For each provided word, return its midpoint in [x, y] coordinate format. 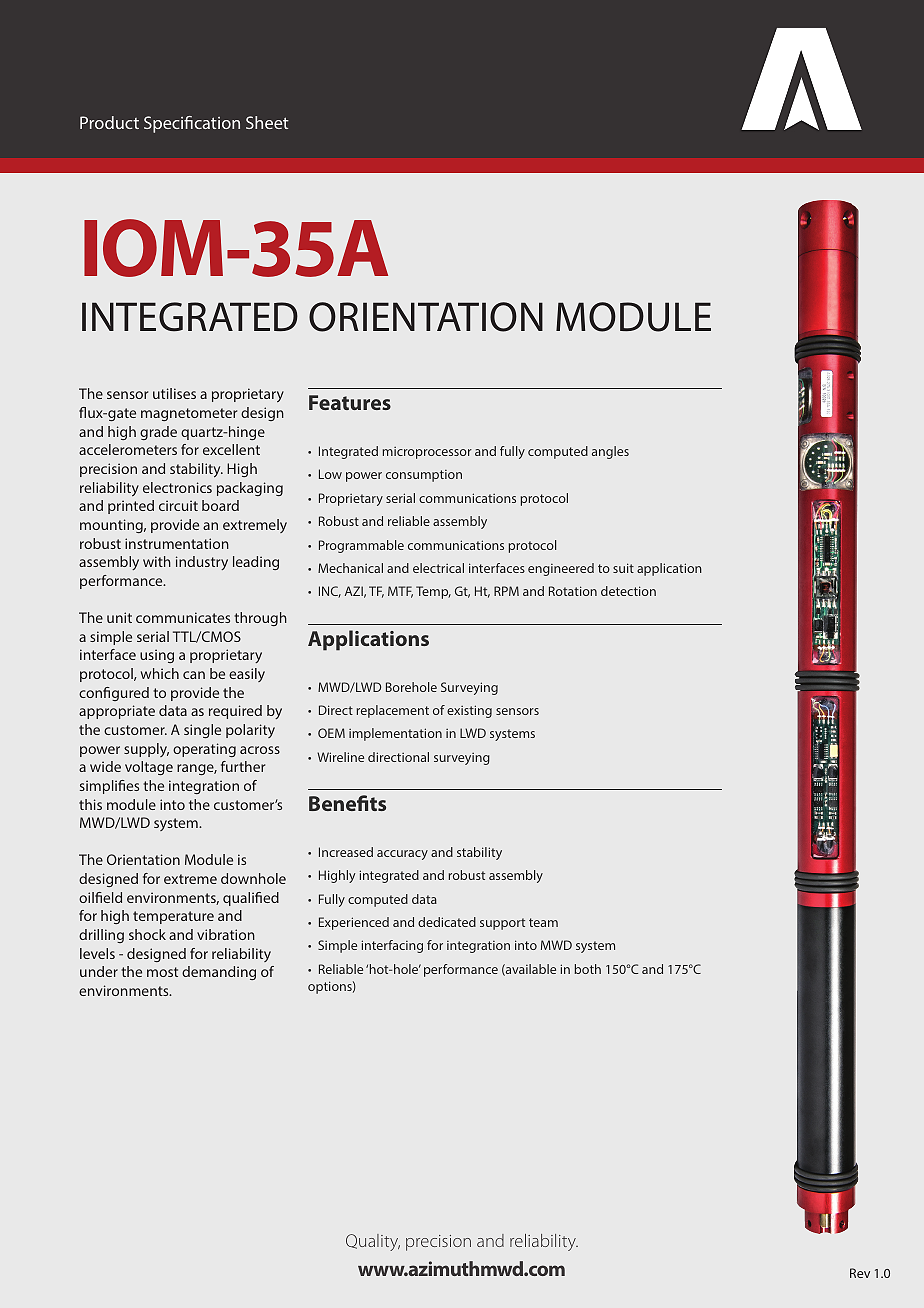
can [194, 675]
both [587, 969]
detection [628, 591]
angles [610, 452]
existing [469, 711]
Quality [373, 1242]
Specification [192, 124]
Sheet [267, 122]
